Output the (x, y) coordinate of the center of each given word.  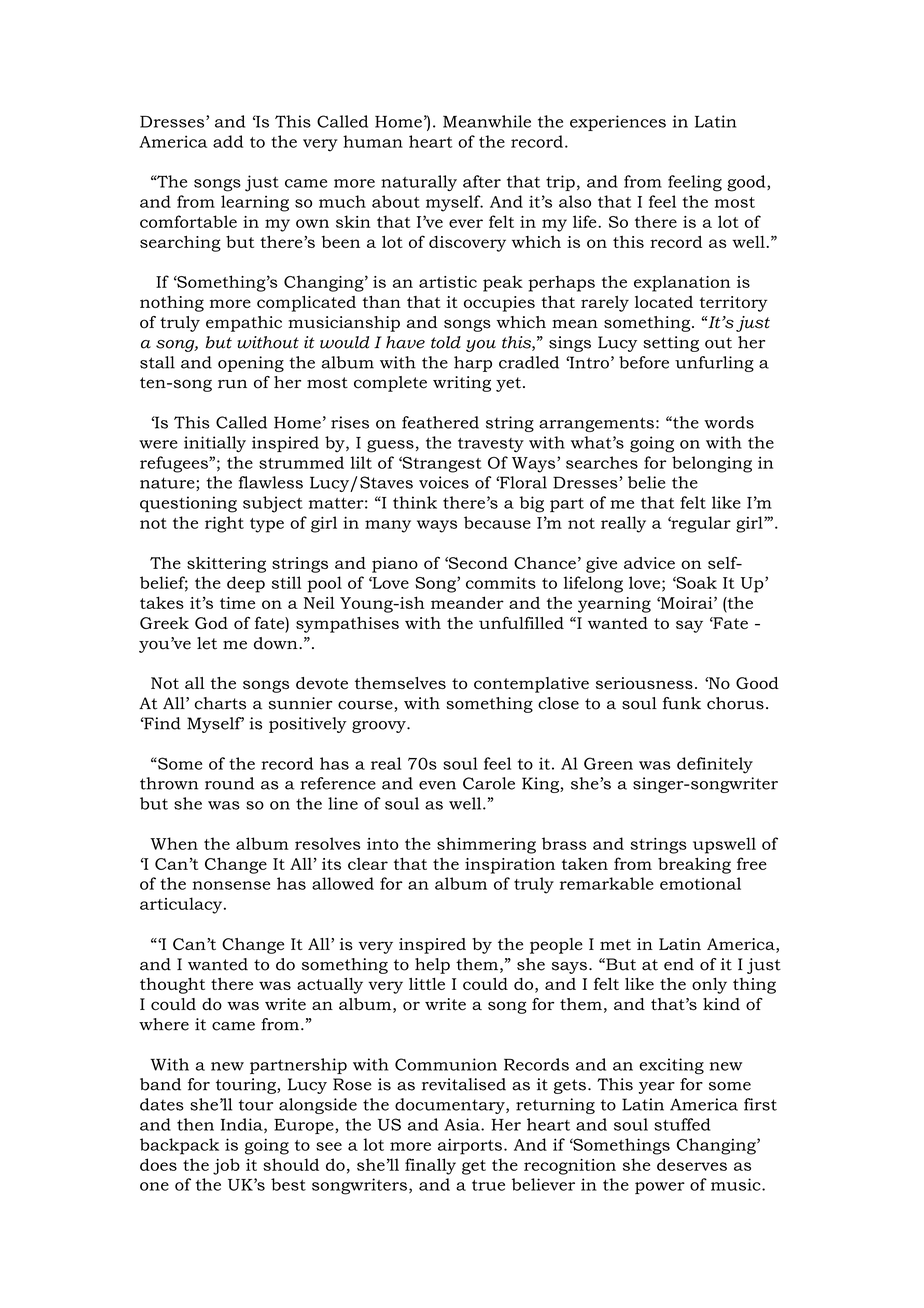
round (229, 783)
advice (649, 563)
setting (671, 344)
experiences (618, 123)
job (226, 1166)
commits (501, 583)
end (679, 964)
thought (172, 986)
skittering (226, 565)
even (437, 785)
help (432, 966)
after (482, 181)
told (446, 342)
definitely (715, 765)
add (228, 141)
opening (251, 364)
